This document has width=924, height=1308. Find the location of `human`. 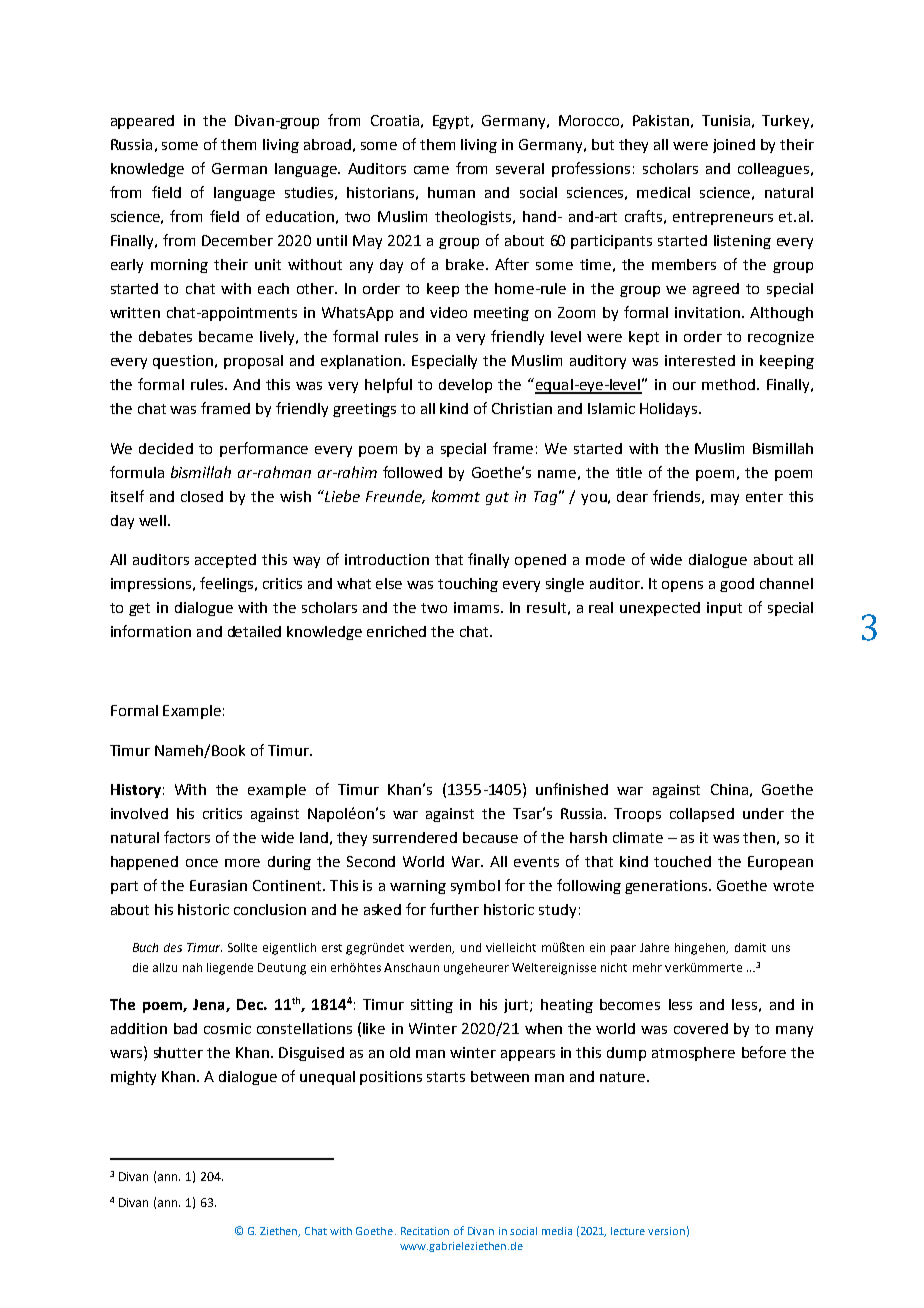

human is located at coordinates (451, 192).
